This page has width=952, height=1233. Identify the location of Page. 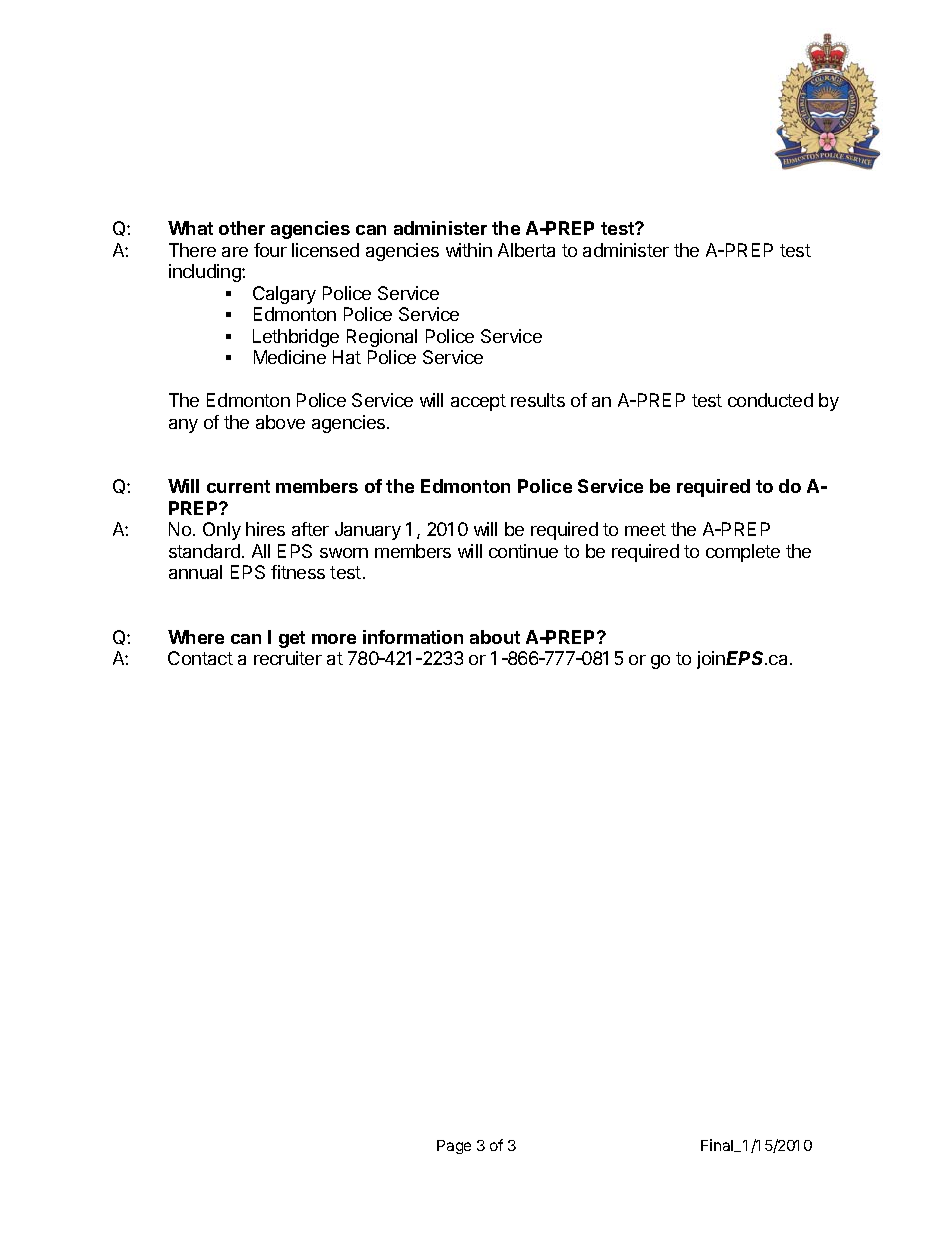
(454, 1147).
